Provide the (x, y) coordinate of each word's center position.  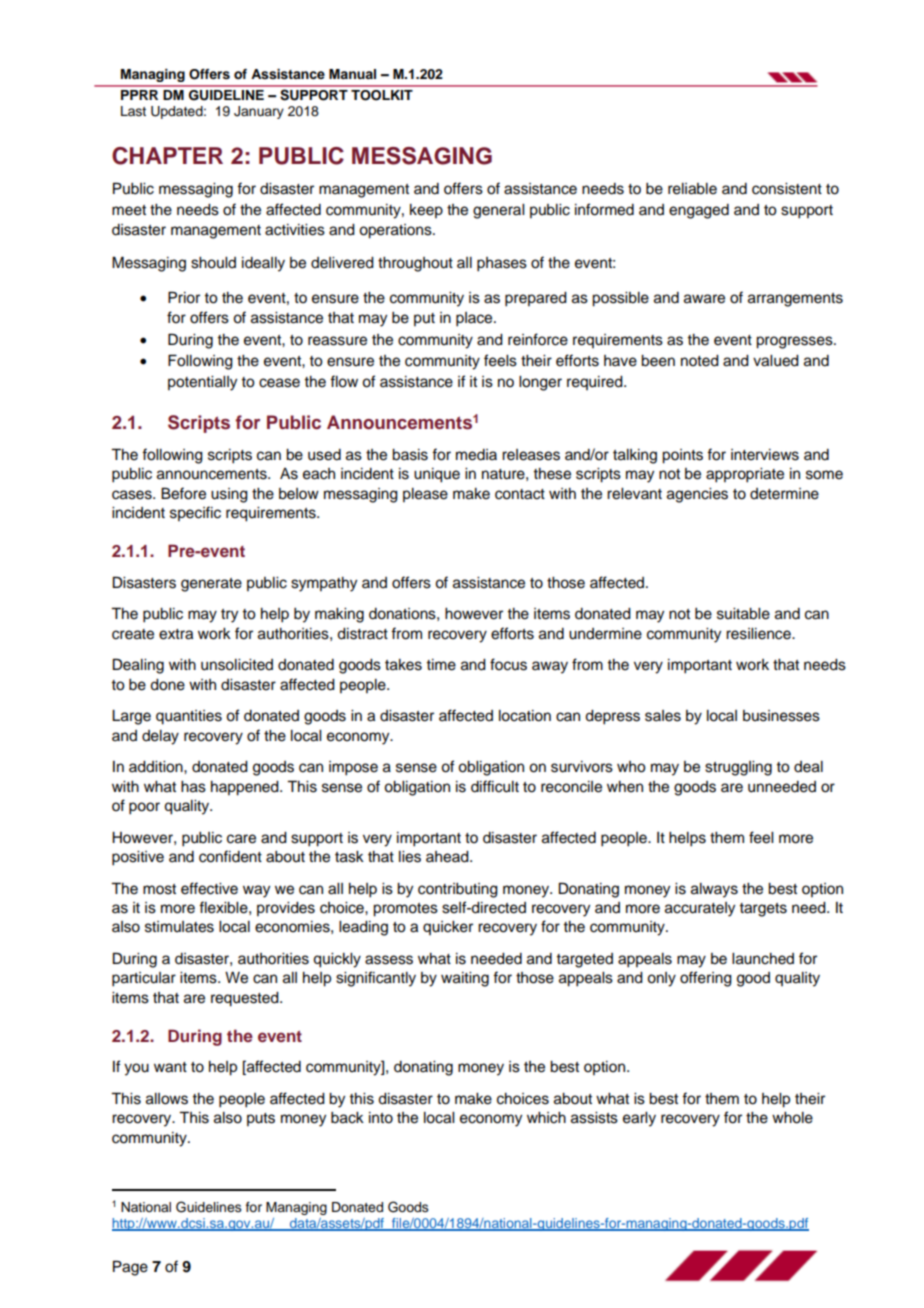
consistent (787, 189)
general (498, 211)
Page (130, 1268)
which (546, 1118)
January (259, 112)
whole (792, 1118)
